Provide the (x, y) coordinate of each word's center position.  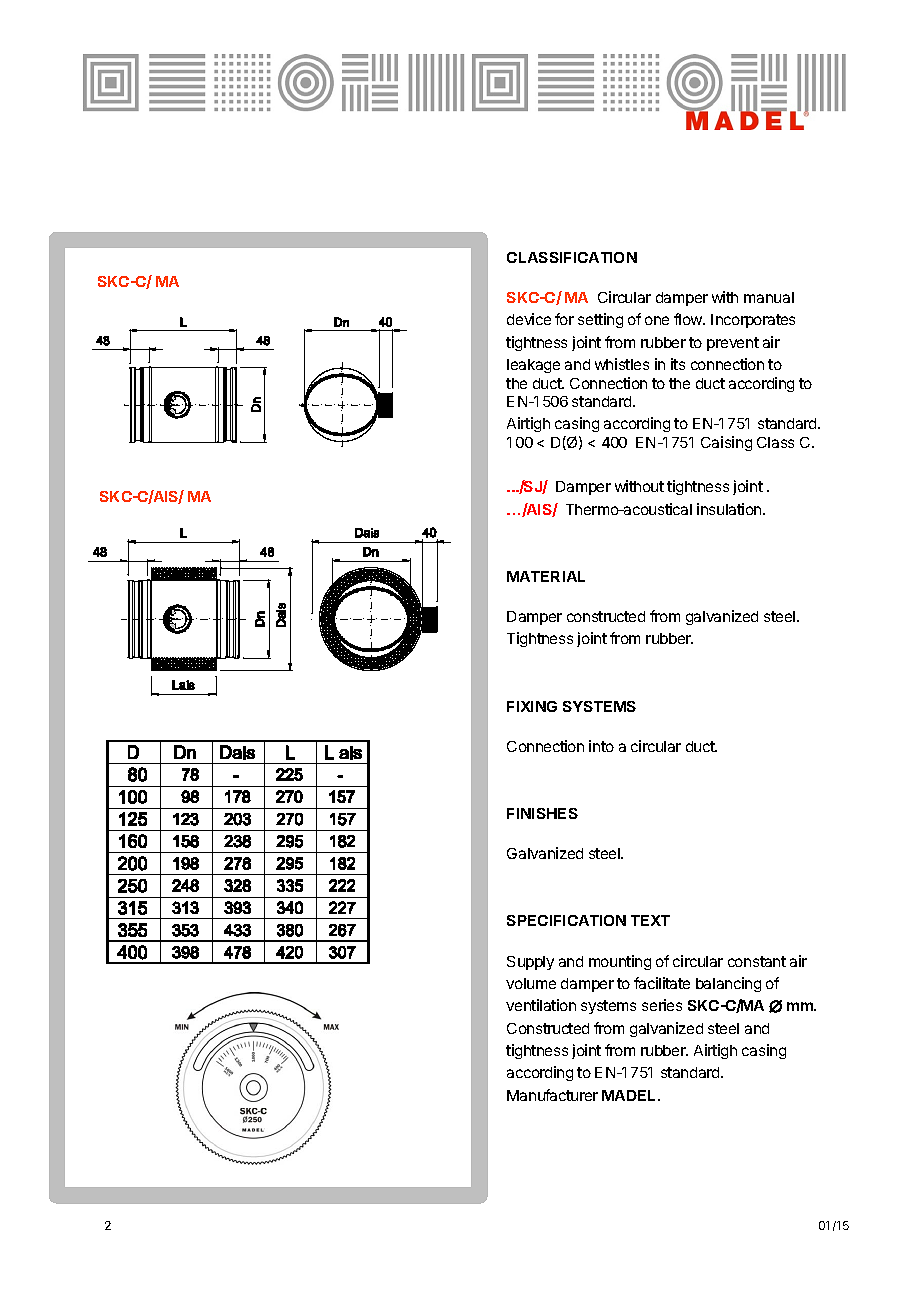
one (657, 320)
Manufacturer (552, 1095)
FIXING (532, 706)
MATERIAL (546, 576)
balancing (728, 984)
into (601, 746)
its (678, 364)
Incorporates (753, 321)
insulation (730, 509)
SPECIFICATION (566, 920)
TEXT (650, 920)
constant (757, 961)
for (564, 319)
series (662, 1005)
